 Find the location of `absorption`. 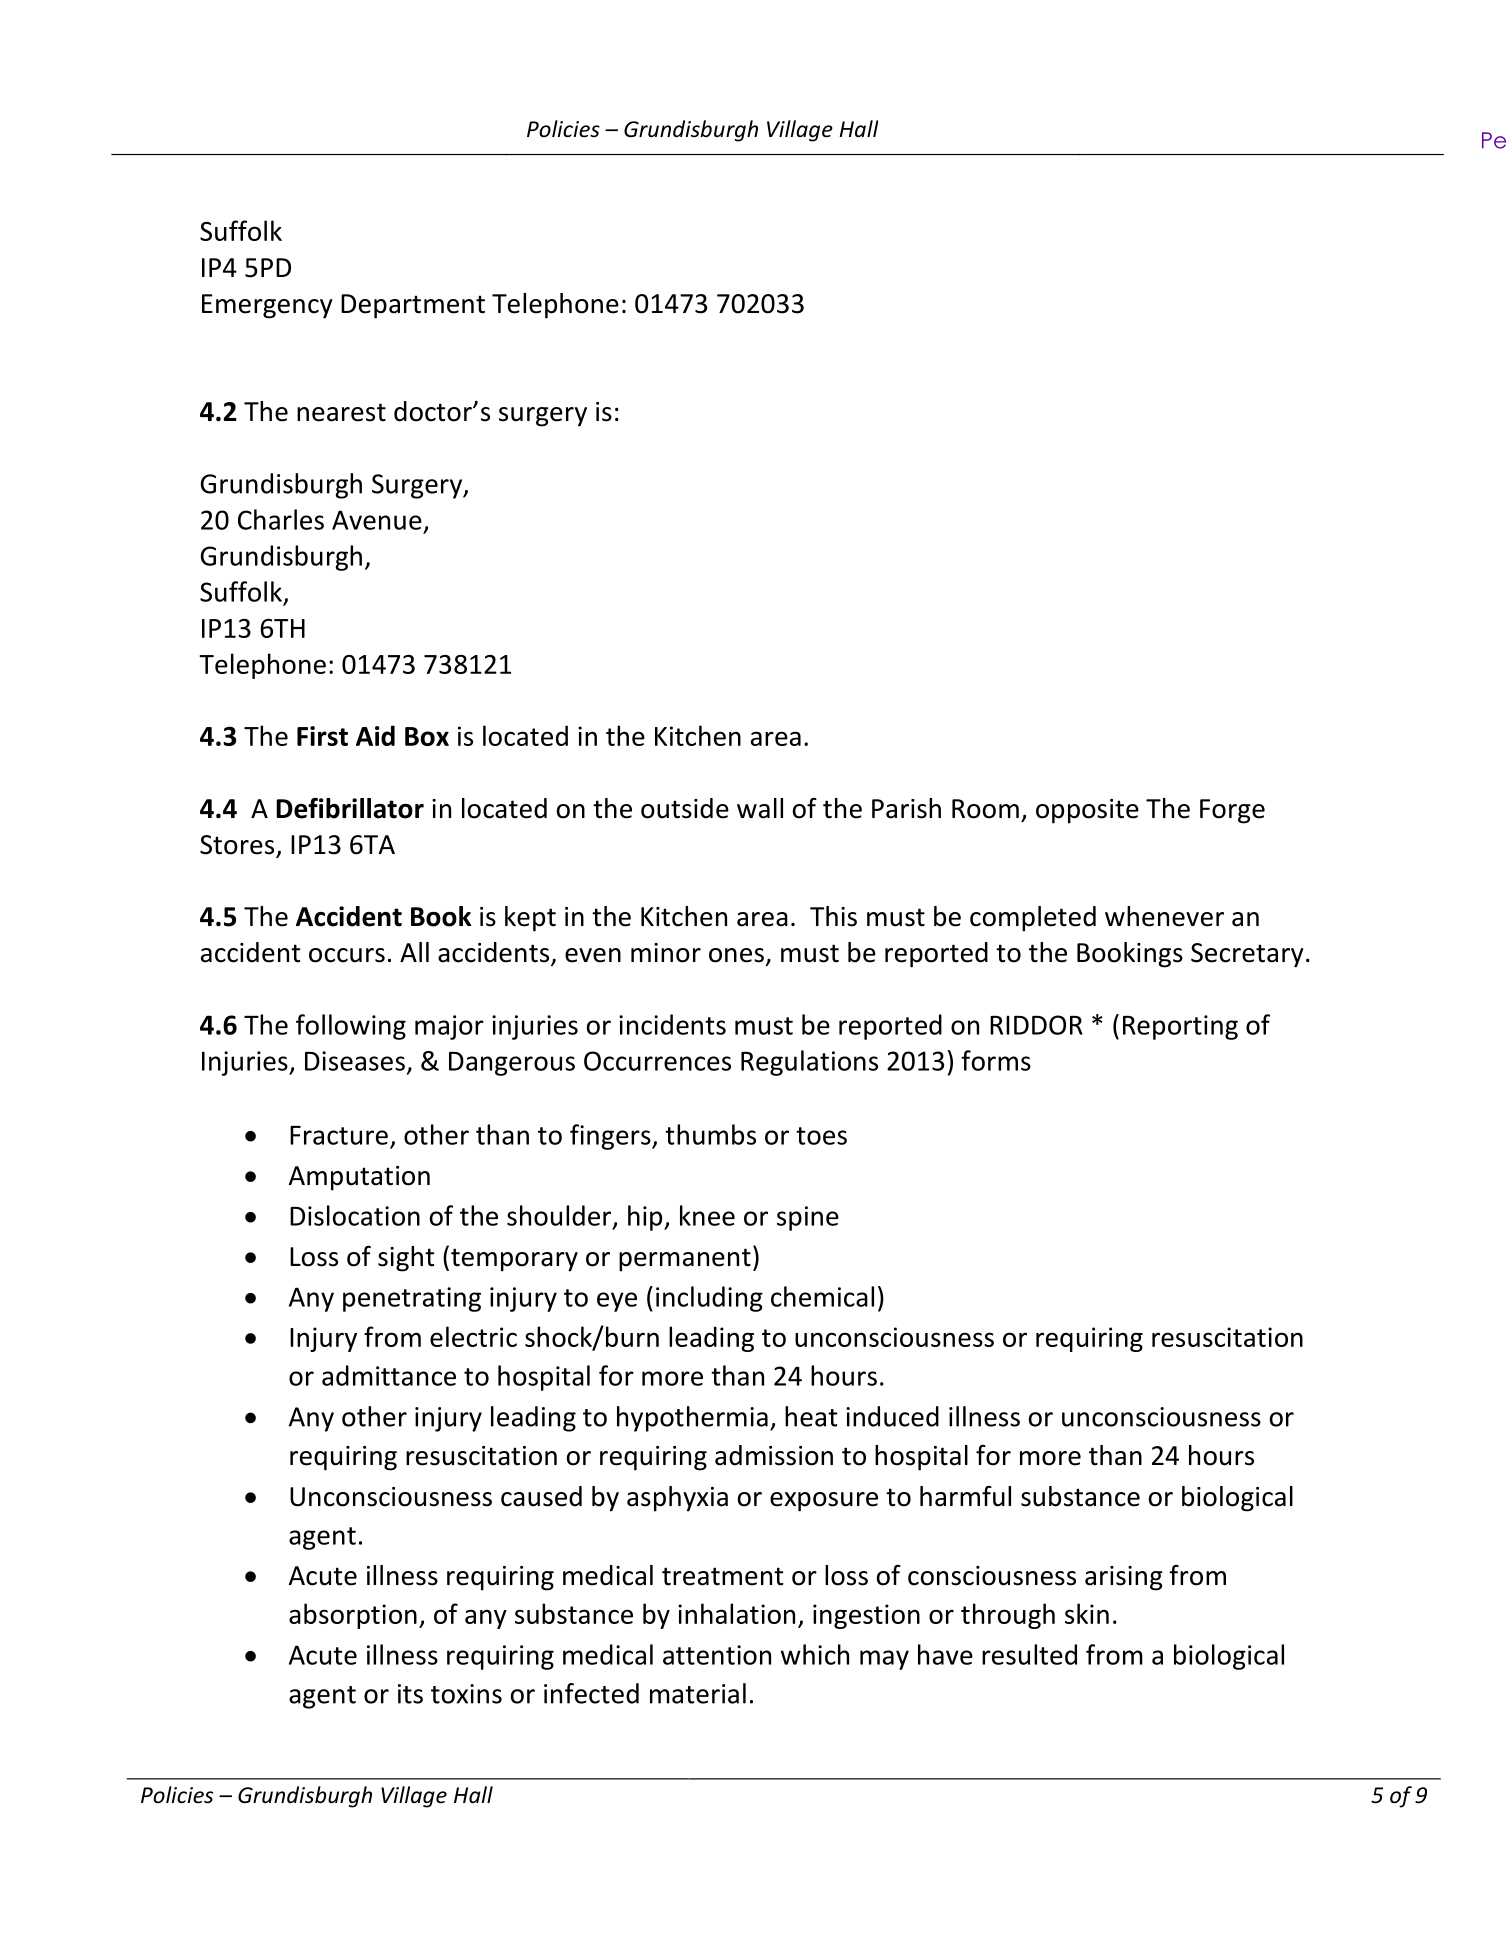

absorption is located at coordinates (353, 1616).
